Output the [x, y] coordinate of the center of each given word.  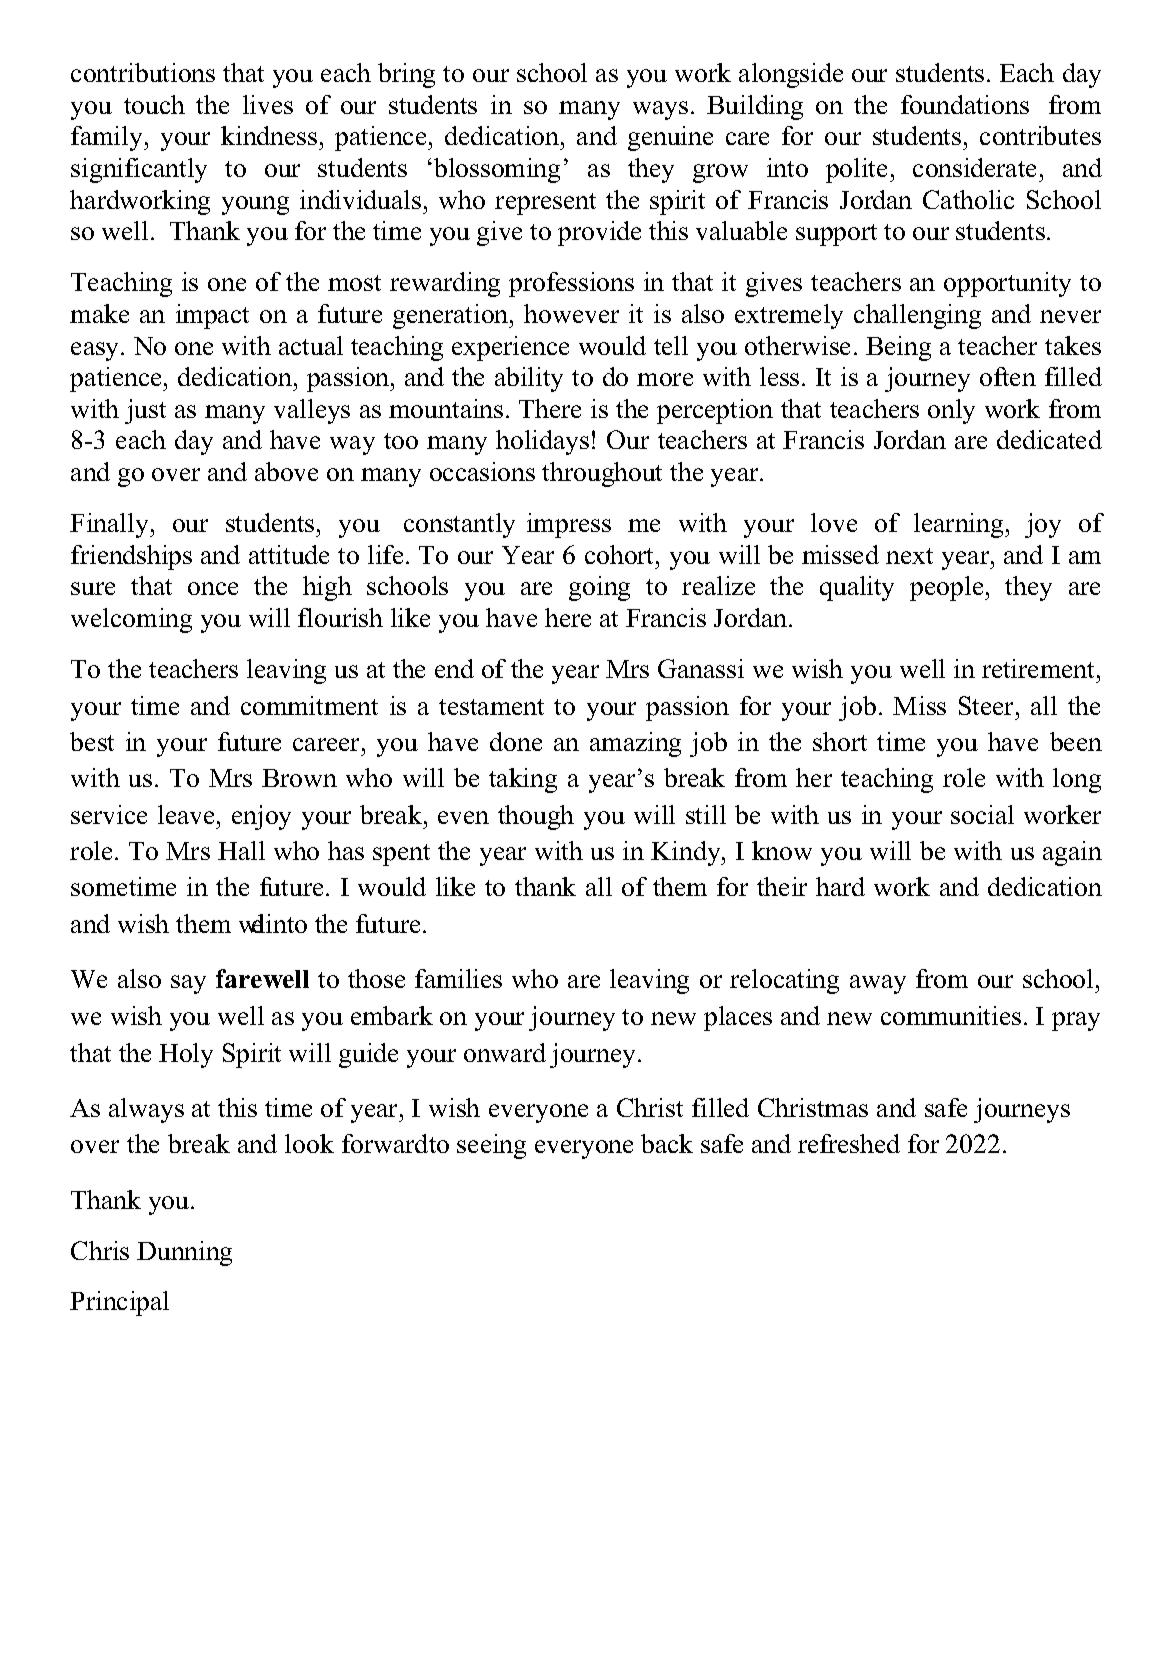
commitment [309, 705]
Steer [988, 705]
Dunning [184, 1253]
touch [154, 104]
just [145, 411]
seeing [491, 1146]
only [951, 411]
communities [951, 1015]
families [458, 978]
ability [529, 379]
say [188, 984]
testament [491, 707]
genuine [670, 138]
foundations [965, 104]
